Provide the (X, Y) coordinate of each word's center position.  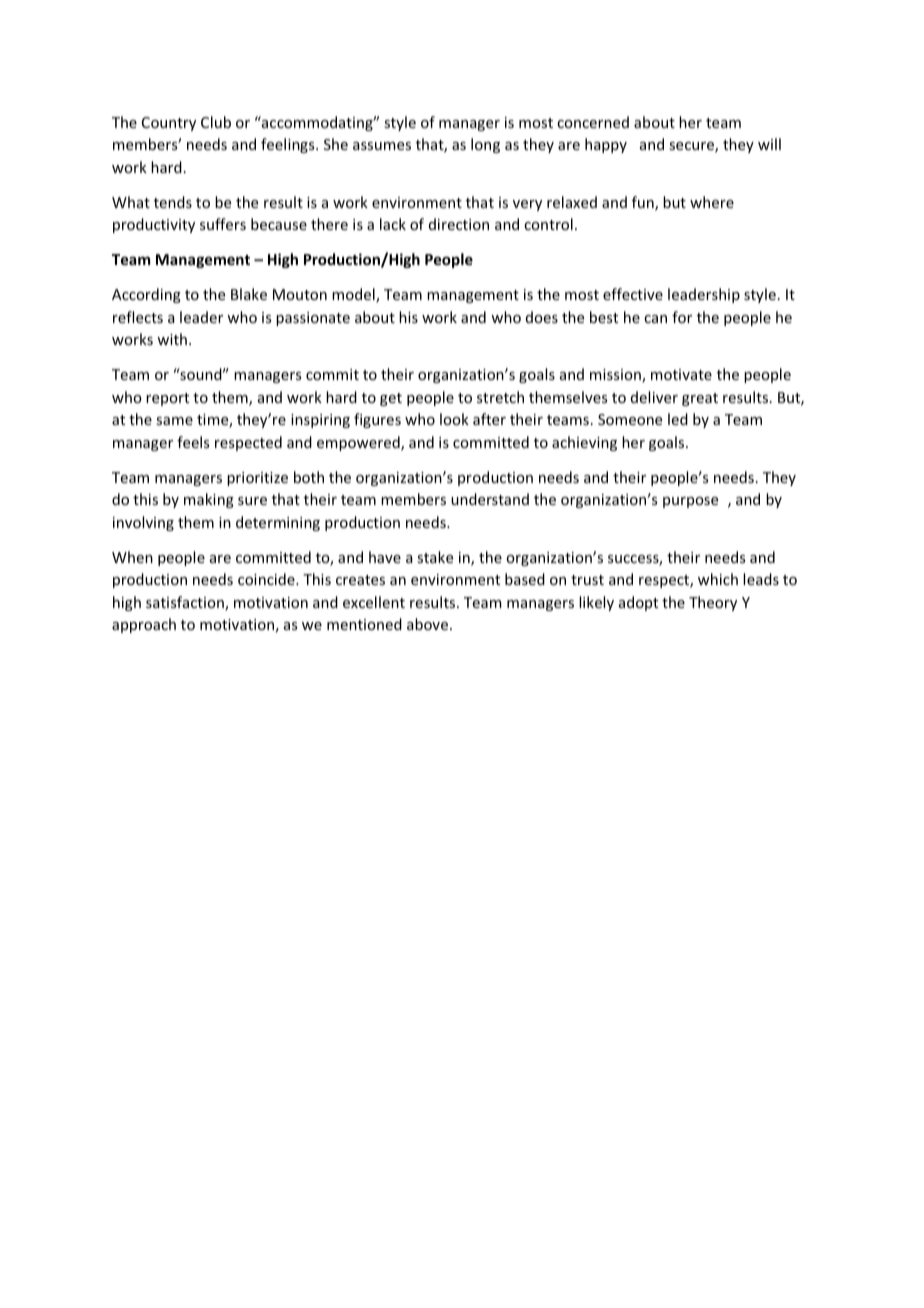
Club (216, 122)
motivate (681, 374)
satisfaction (186, 603)
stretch (500, 397)
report (167, 399)
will (769, 144)
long (485, 145)
